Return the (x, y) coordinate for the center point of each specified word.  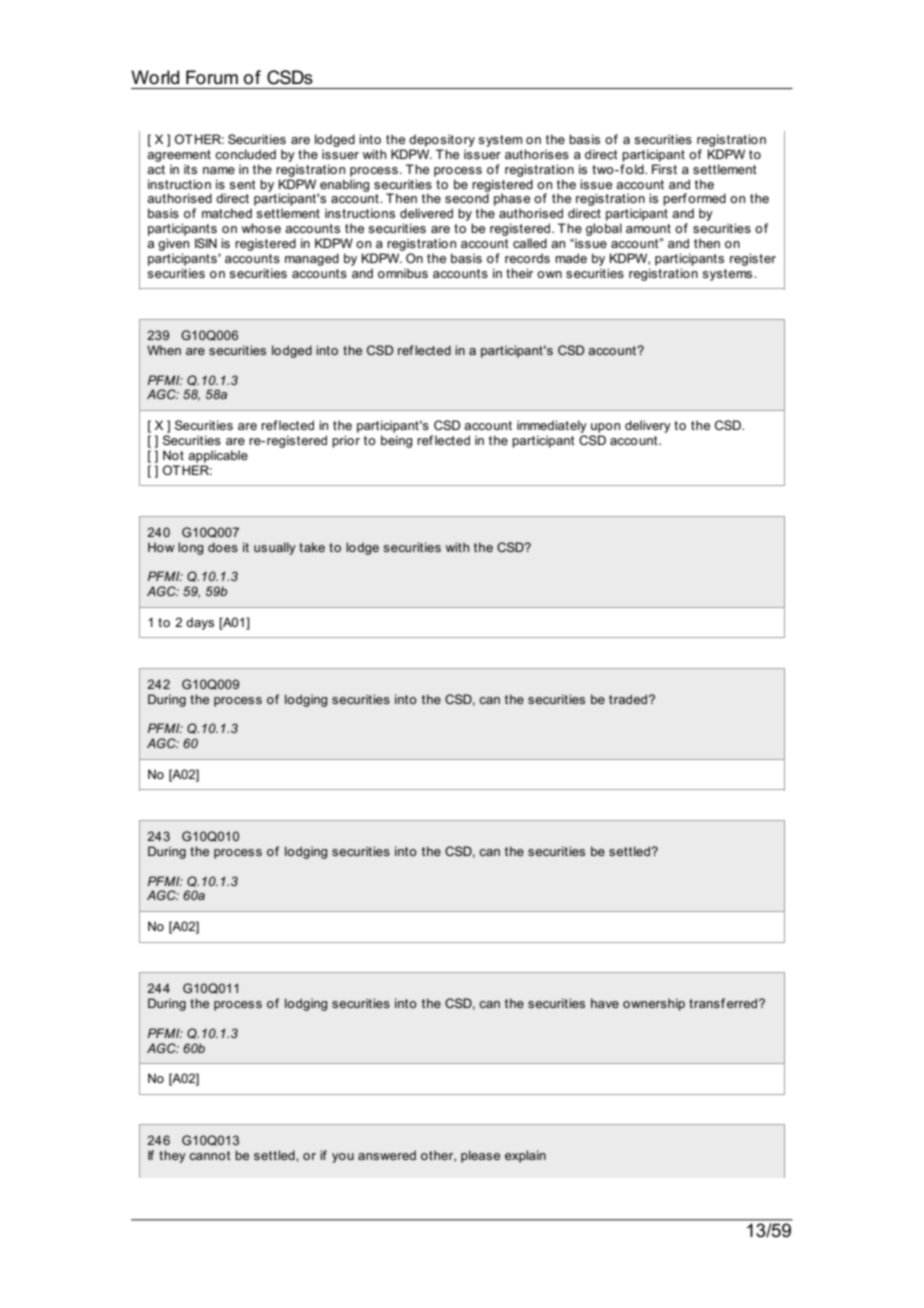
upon (605, 428)
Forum (212, 77)
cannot (210, 1155)
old (636, 169)
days (200, 623)
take (312, 547)
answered (387, 1155)
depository (442, 140)
